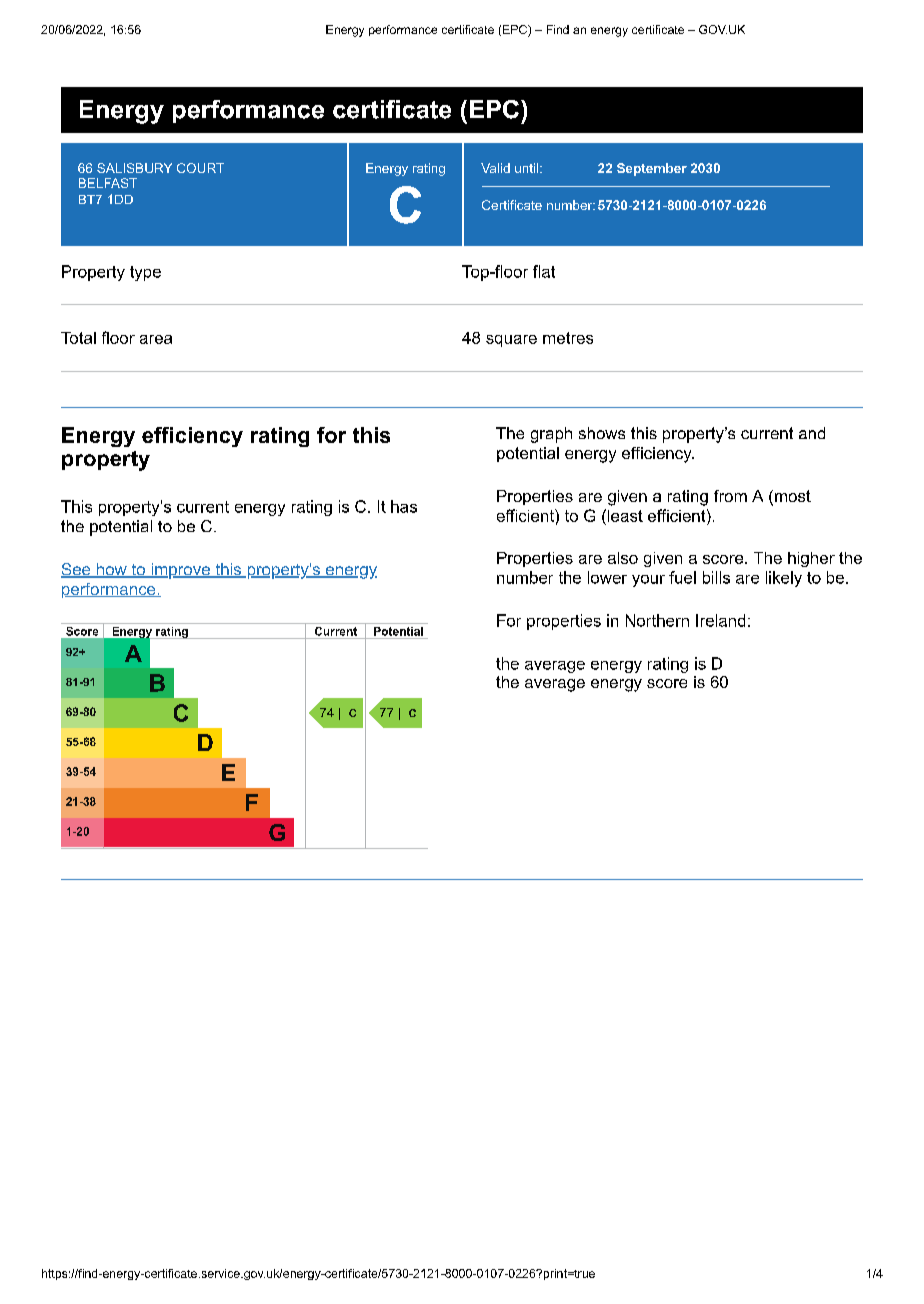  Describe the element at coordinates (134, 168) in the screenshot. I see `SALISBURY` at that location.
